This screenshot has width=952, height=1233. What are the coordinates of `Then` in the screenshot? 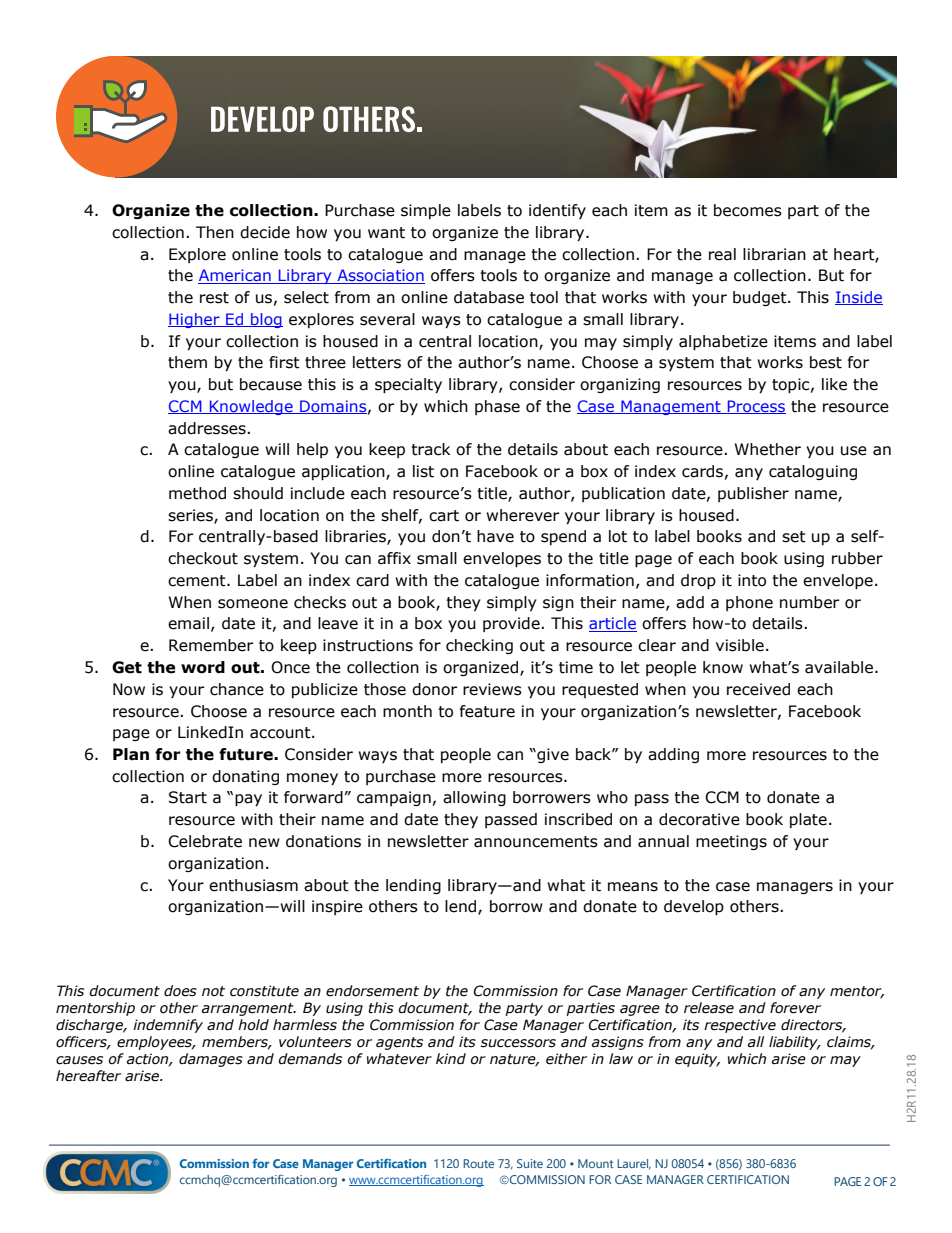 It's located at (215, 232).
